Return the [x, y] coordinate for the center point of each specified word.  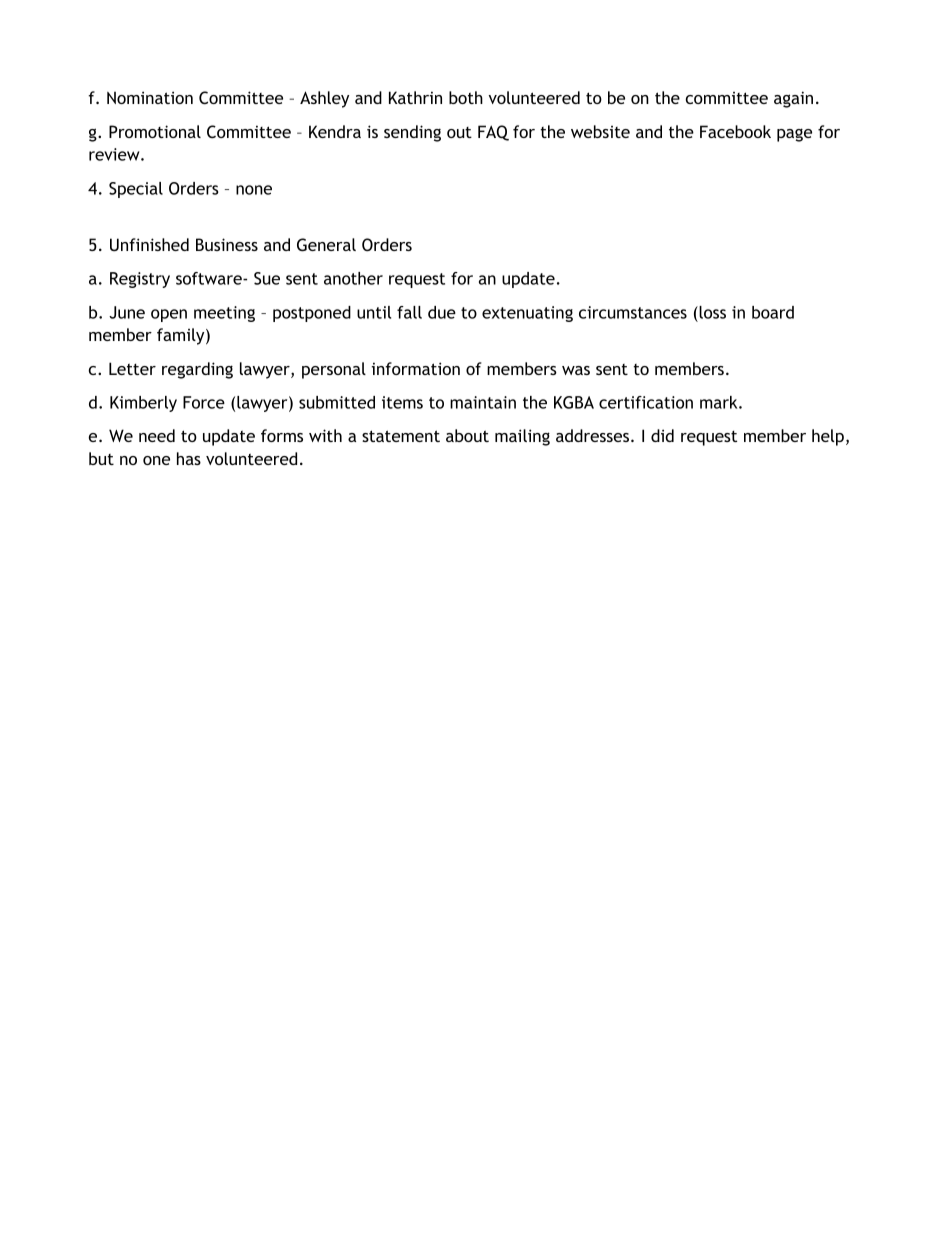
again [793, 99]
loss [711, 312]
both [466, 97]
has [189, 458]
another [353, 278]
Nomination [150, 97]
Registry [140, 280]
